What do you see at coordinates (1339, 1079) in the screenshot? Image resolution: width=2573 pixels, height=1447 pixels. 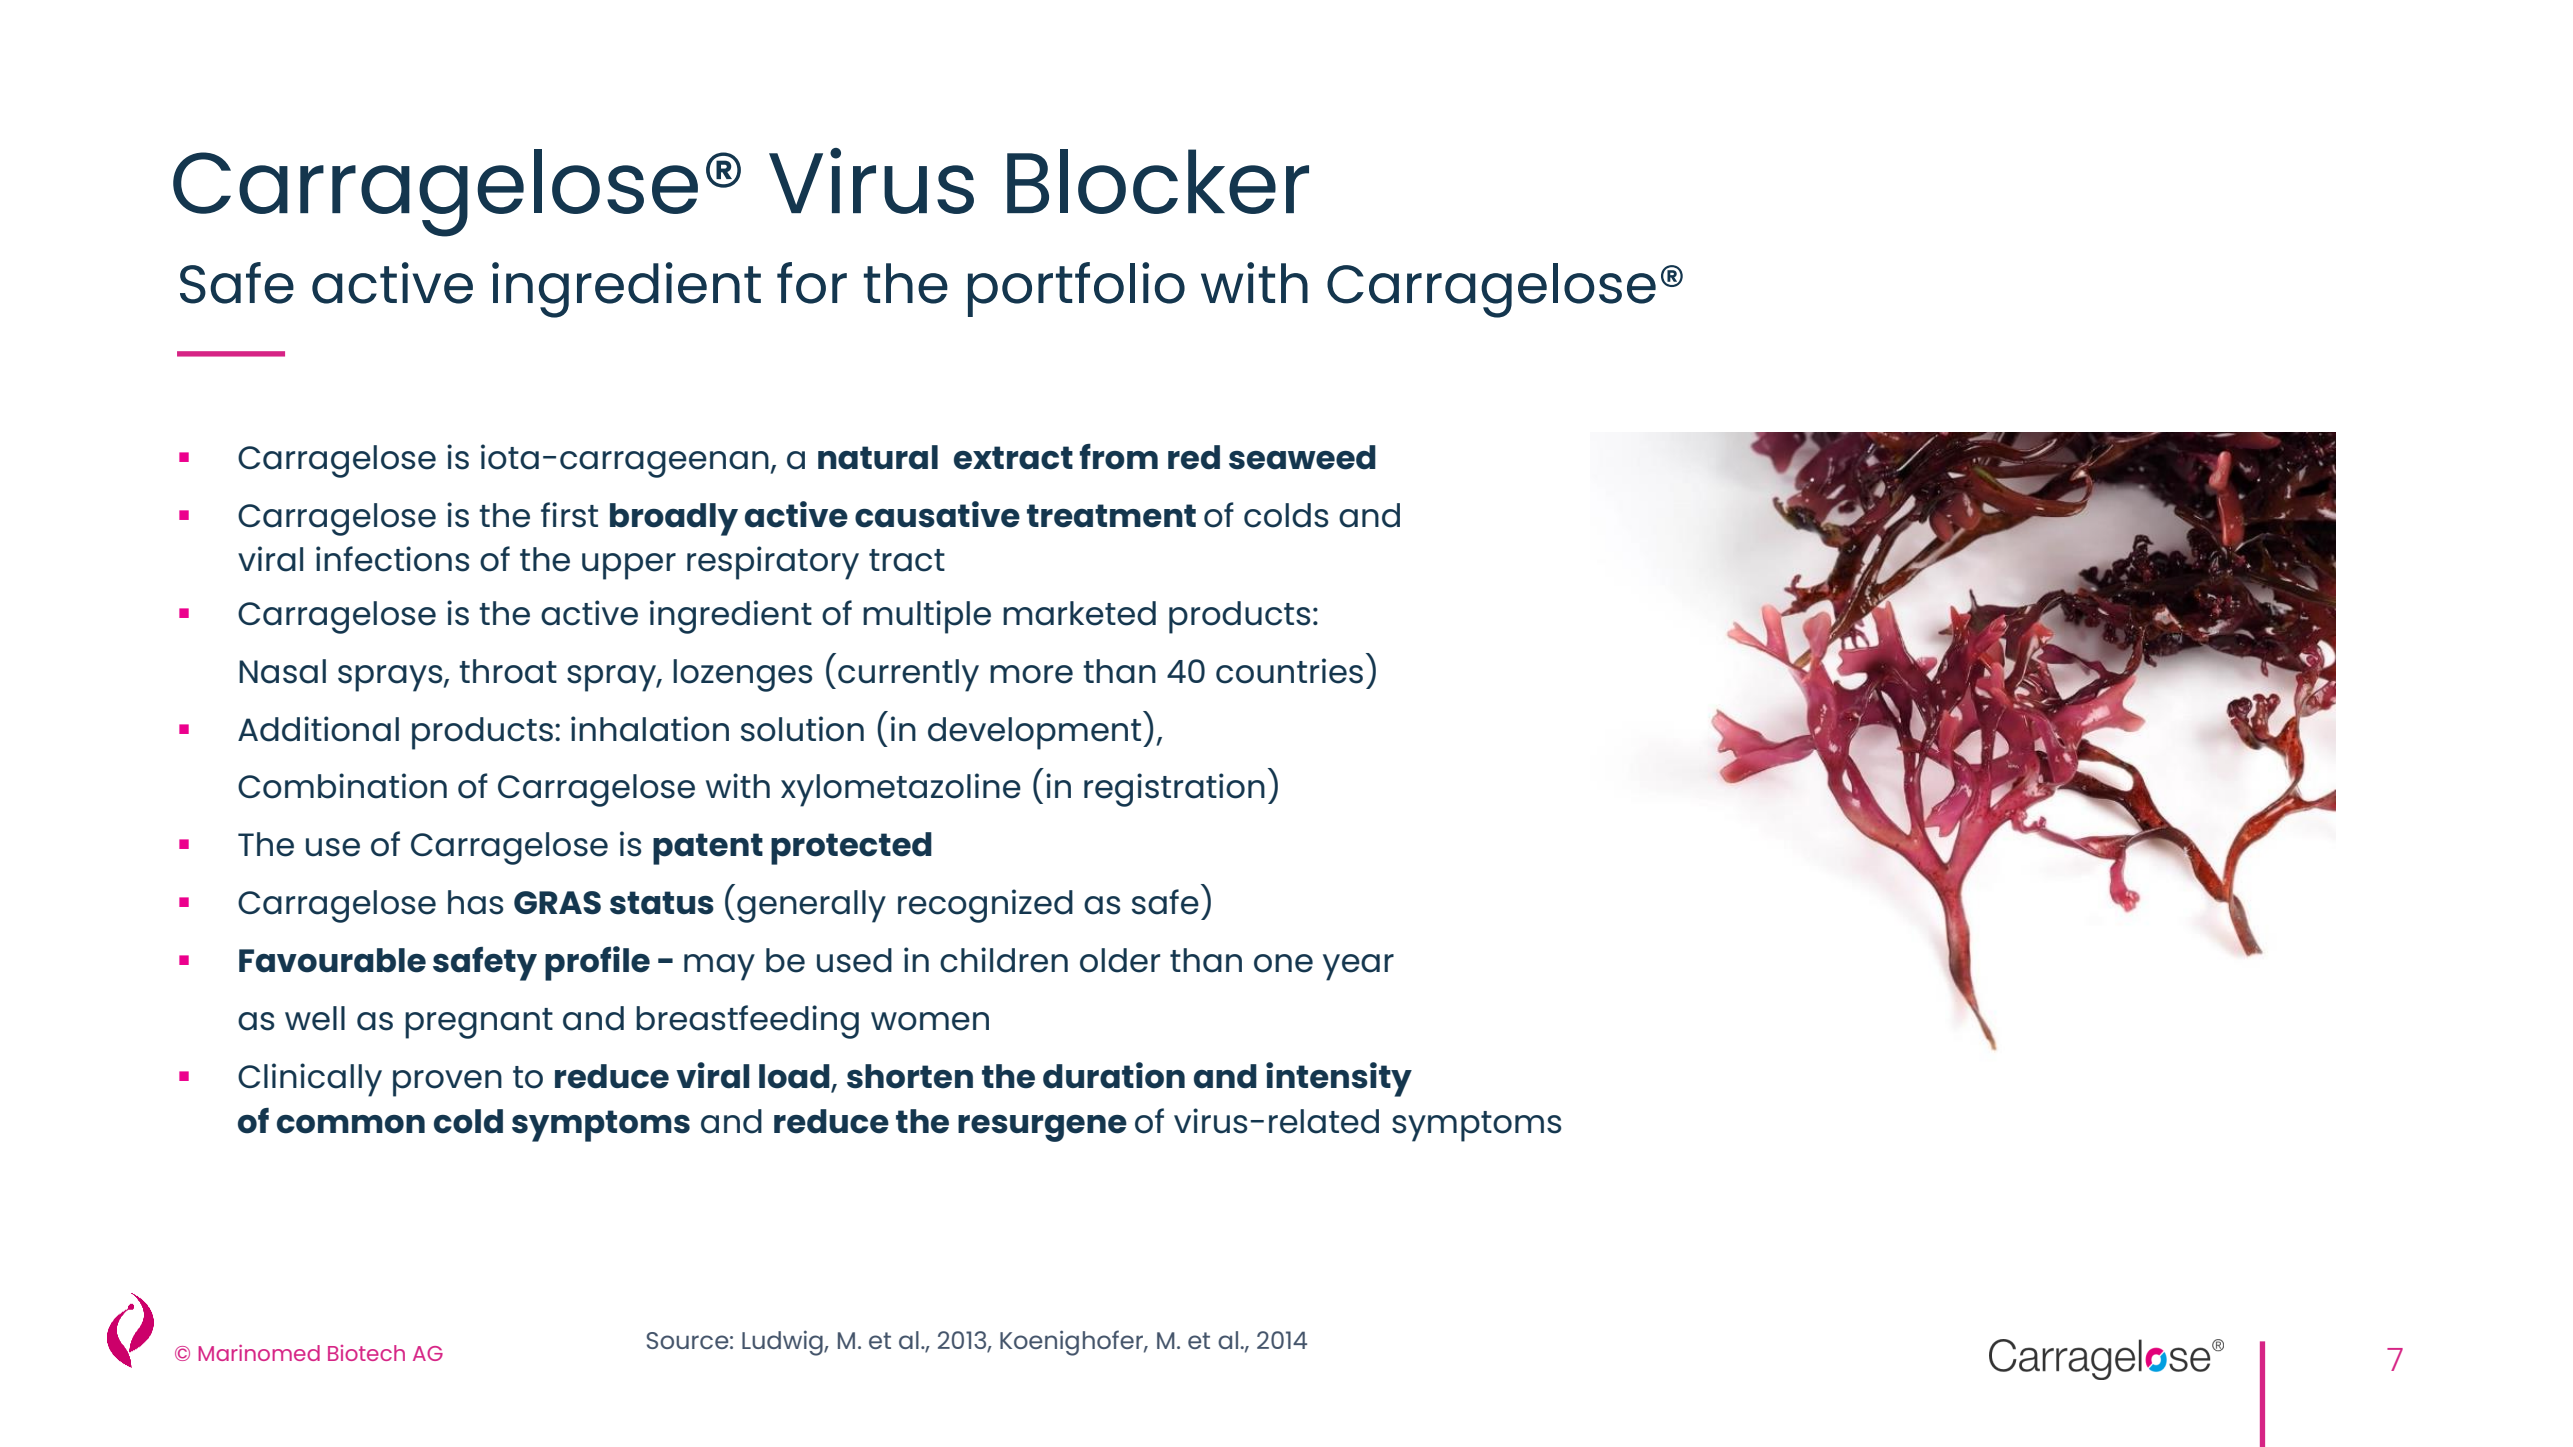 I see `intensity` at bounding box center [1339, 1079].
